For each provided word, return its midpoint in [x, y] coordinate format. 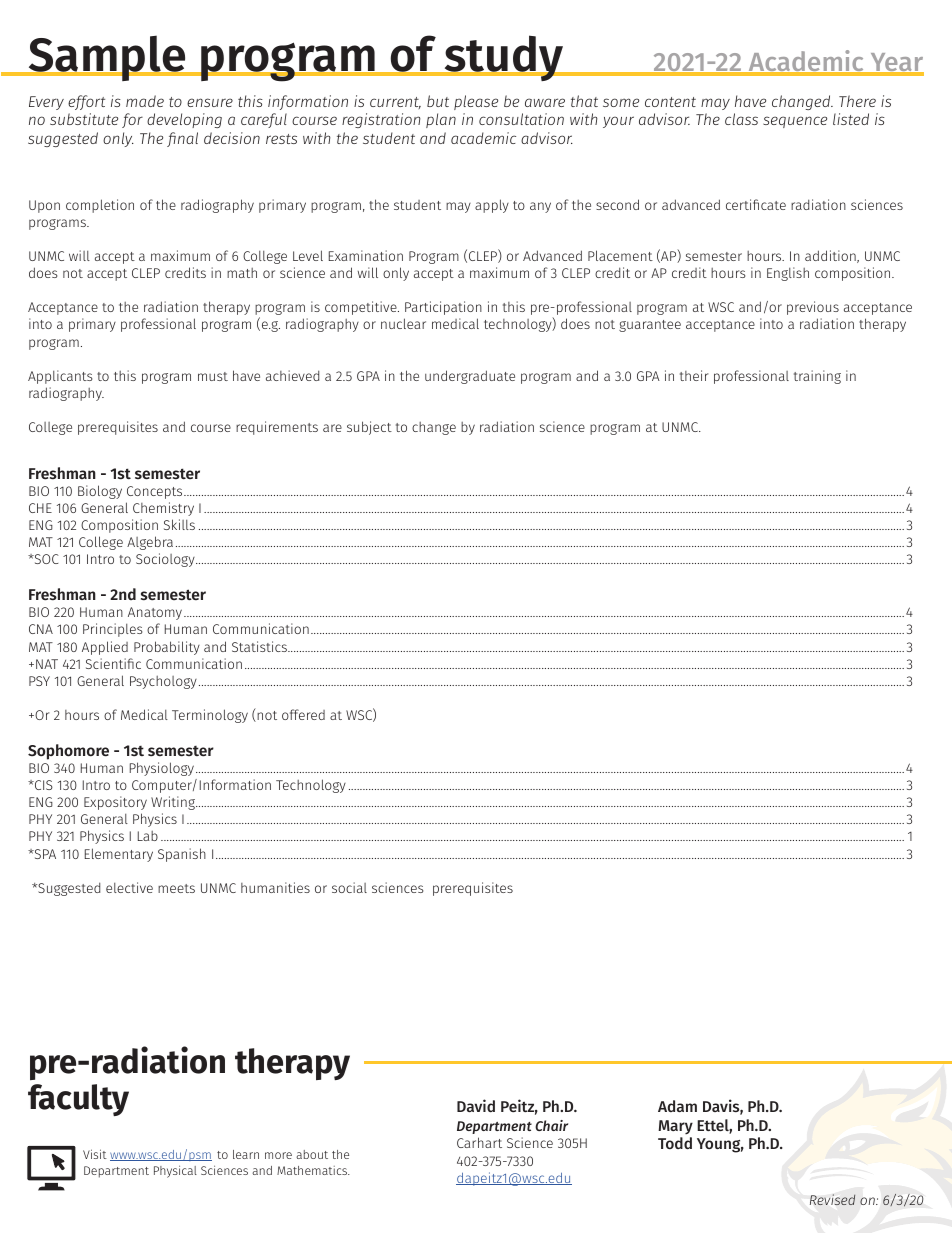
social [349, 887]
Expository [115, 803]
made [145, 101]
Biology [100, 492]
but [438, 101]
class [741, 119]
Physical [175, 1171]
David [476, 1105]
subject [369, 428]
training [817, 377]
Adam [677, 1106]
